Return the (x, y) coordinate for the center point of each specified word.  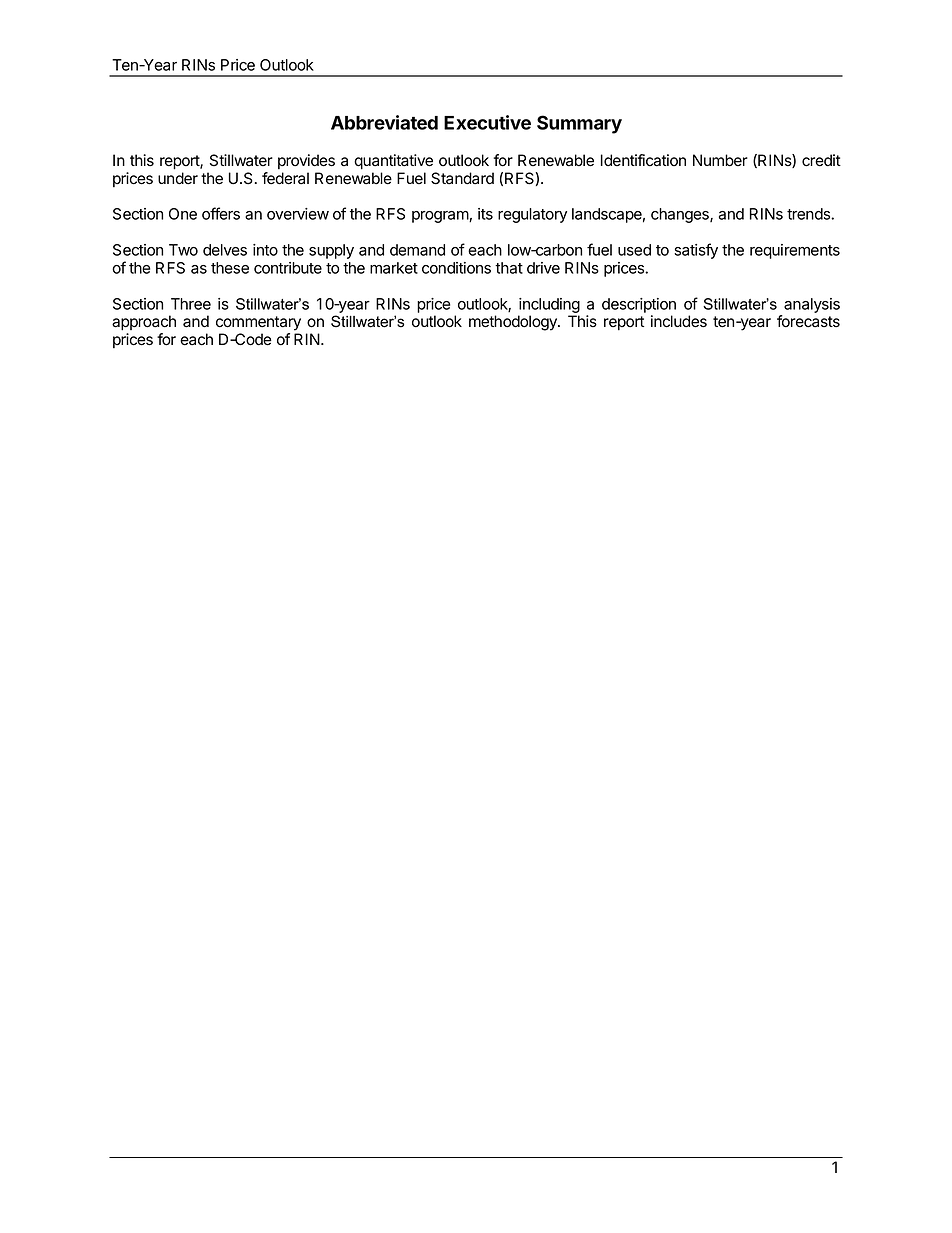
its (485, 214)
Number (720, 160)
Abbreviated (384, 122)
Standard (462, 178)
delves (225, 250)
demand (417, 250)
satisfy (696, 251)
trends (809, 214)
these (230, 268)
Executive (487, 122)
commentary (258, 323)
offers (221, 213)
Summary (579, 124)
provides (306, 161)
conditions (456, 268)
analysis (812, 305)
